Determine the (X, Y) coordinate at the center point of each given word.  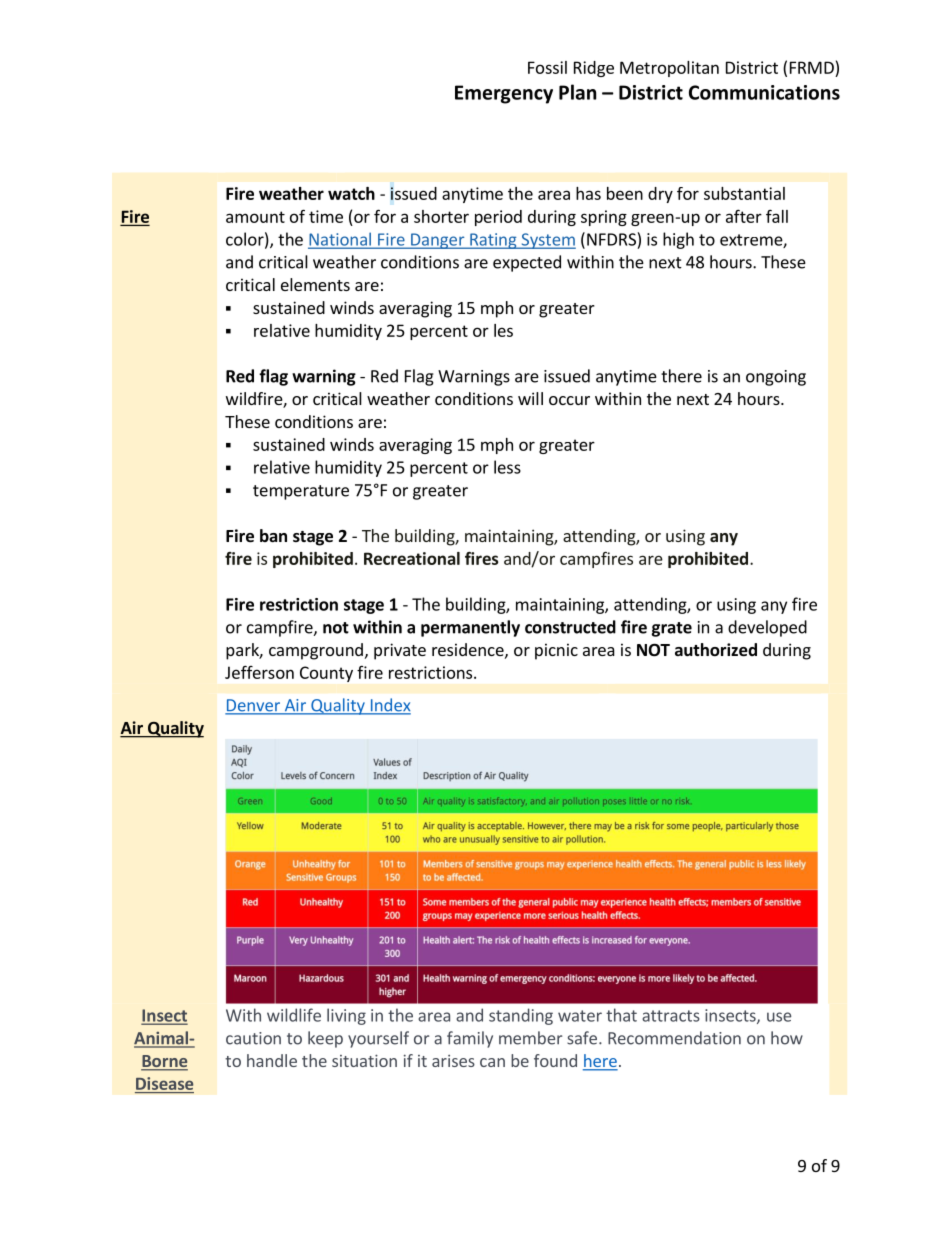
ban (273, 535)
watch (351, 193)
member (530, 1038)
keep (325, 1039)
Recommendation (674, 1038)
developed (767, 628)
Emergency (504, 94)
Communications (764, 92)
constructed (570, 627)
